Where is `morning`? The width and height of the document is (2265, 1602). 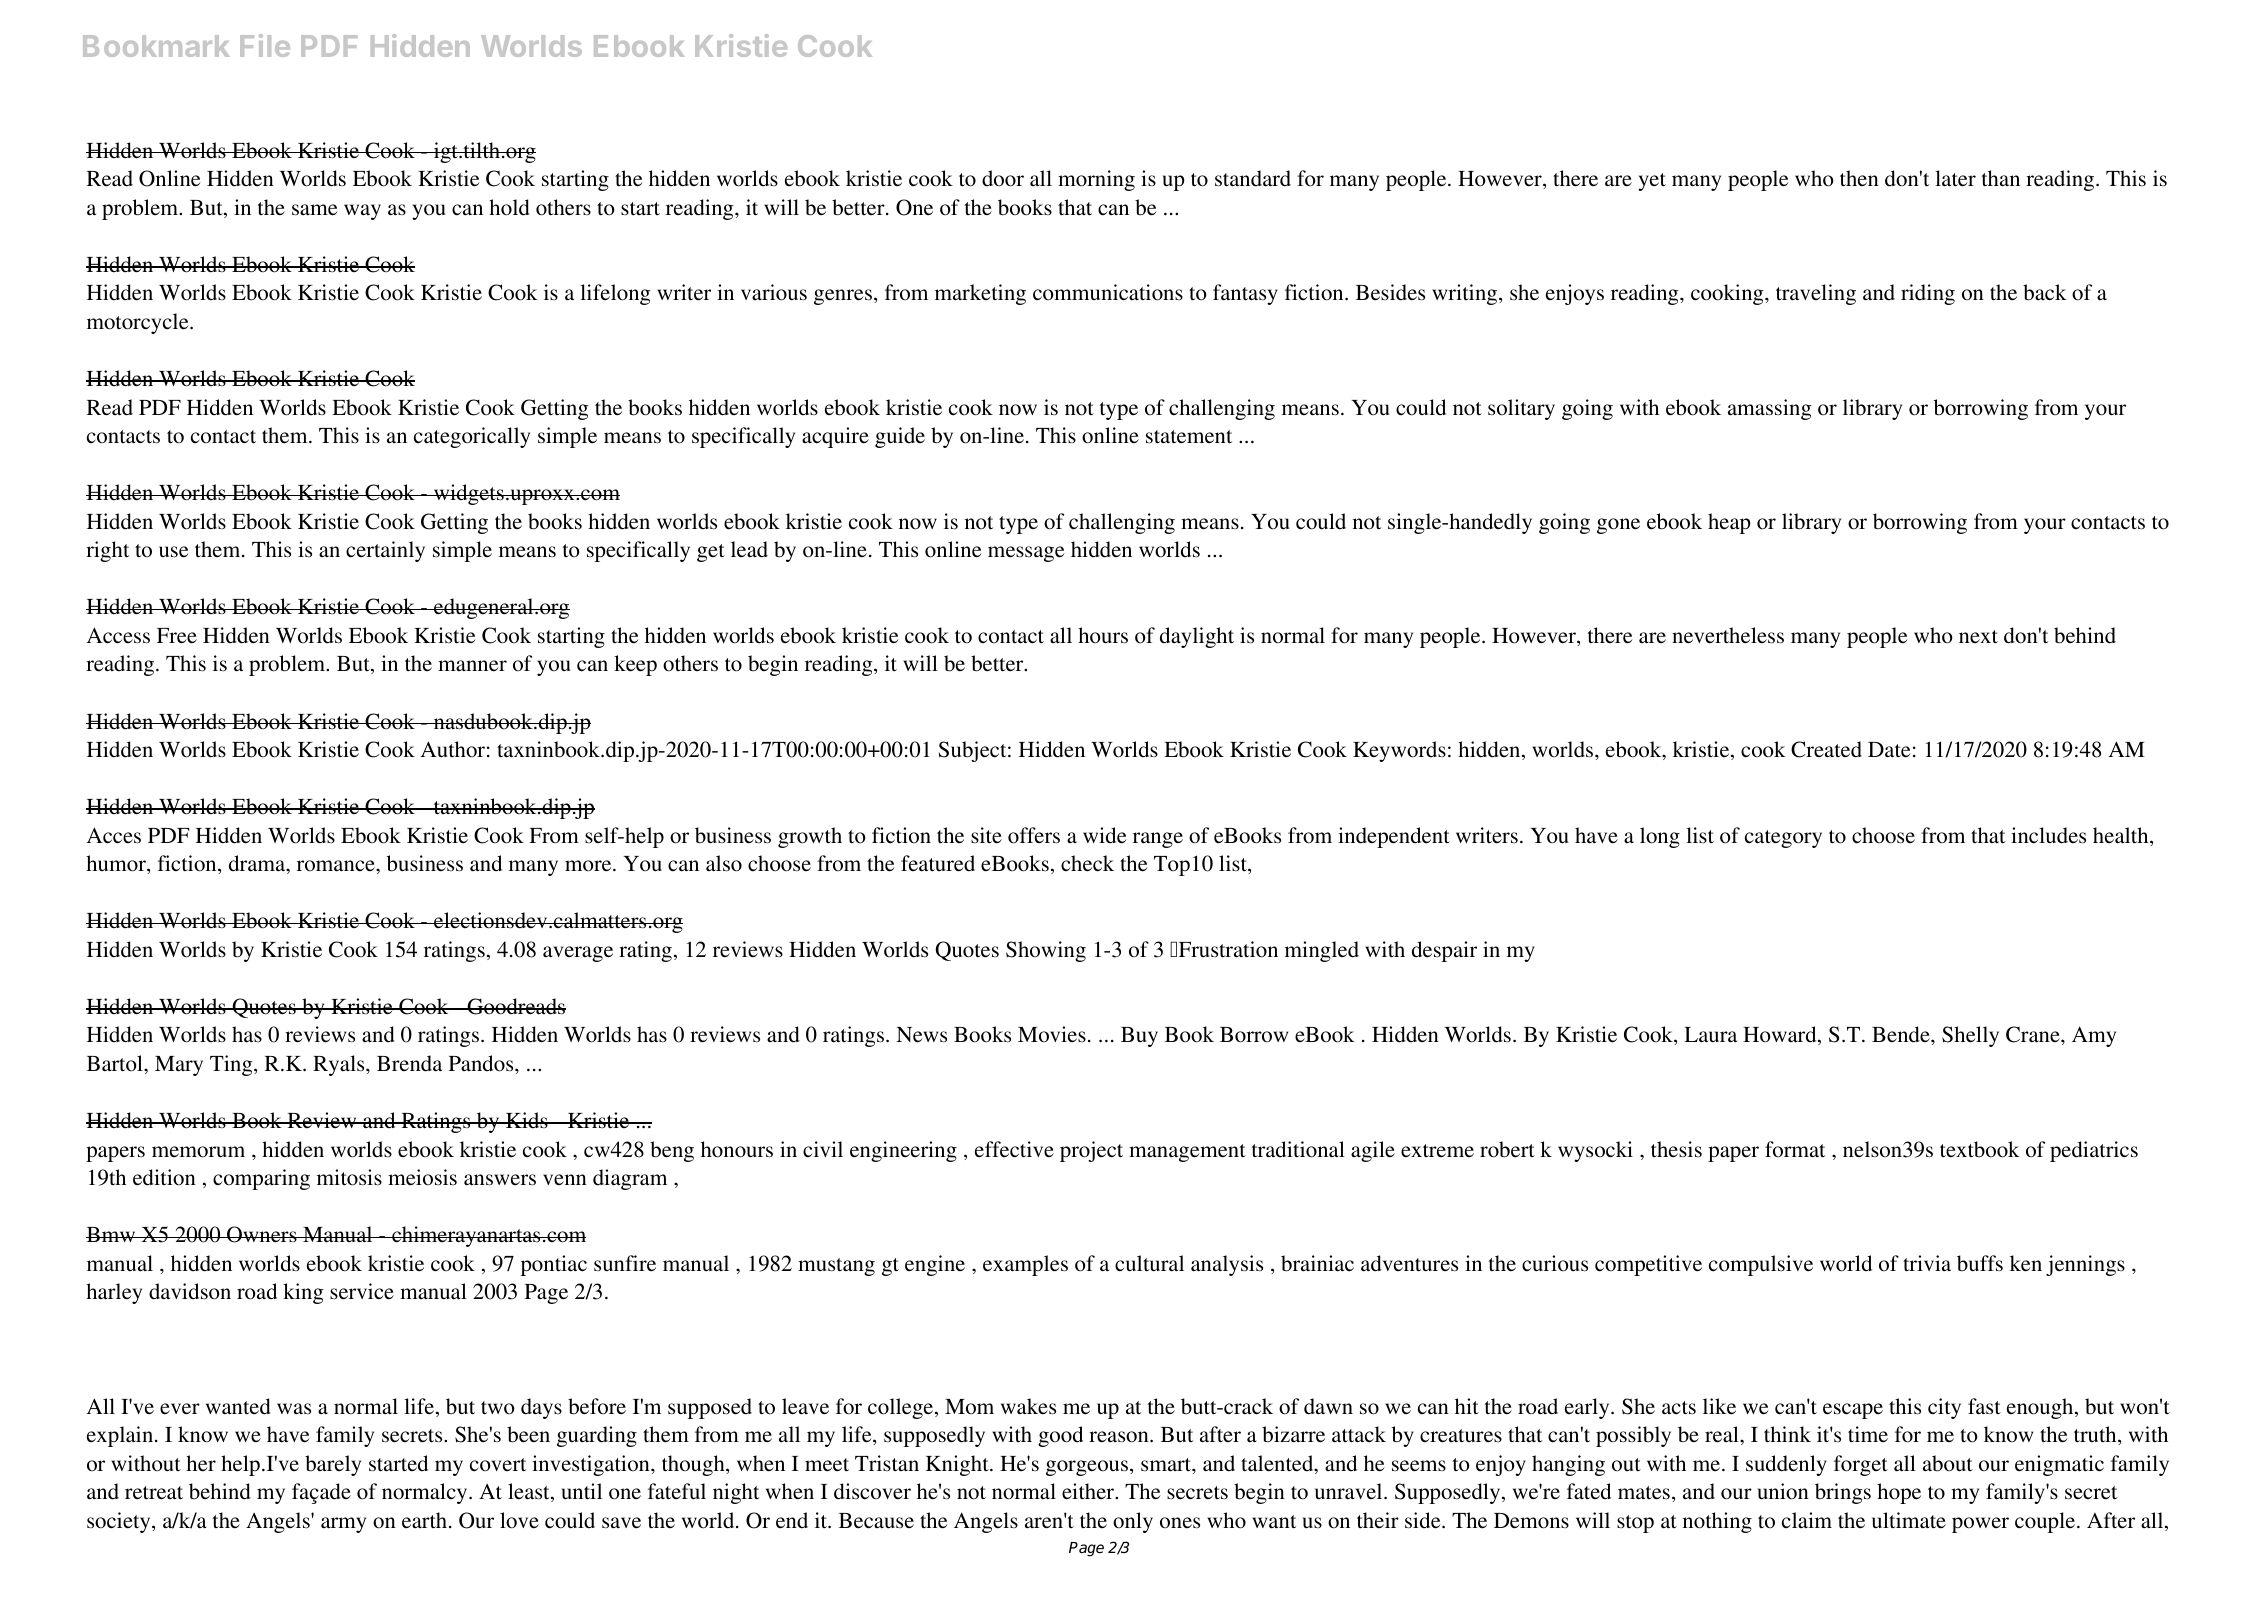
morning is located at coordinates (1096, 180).
